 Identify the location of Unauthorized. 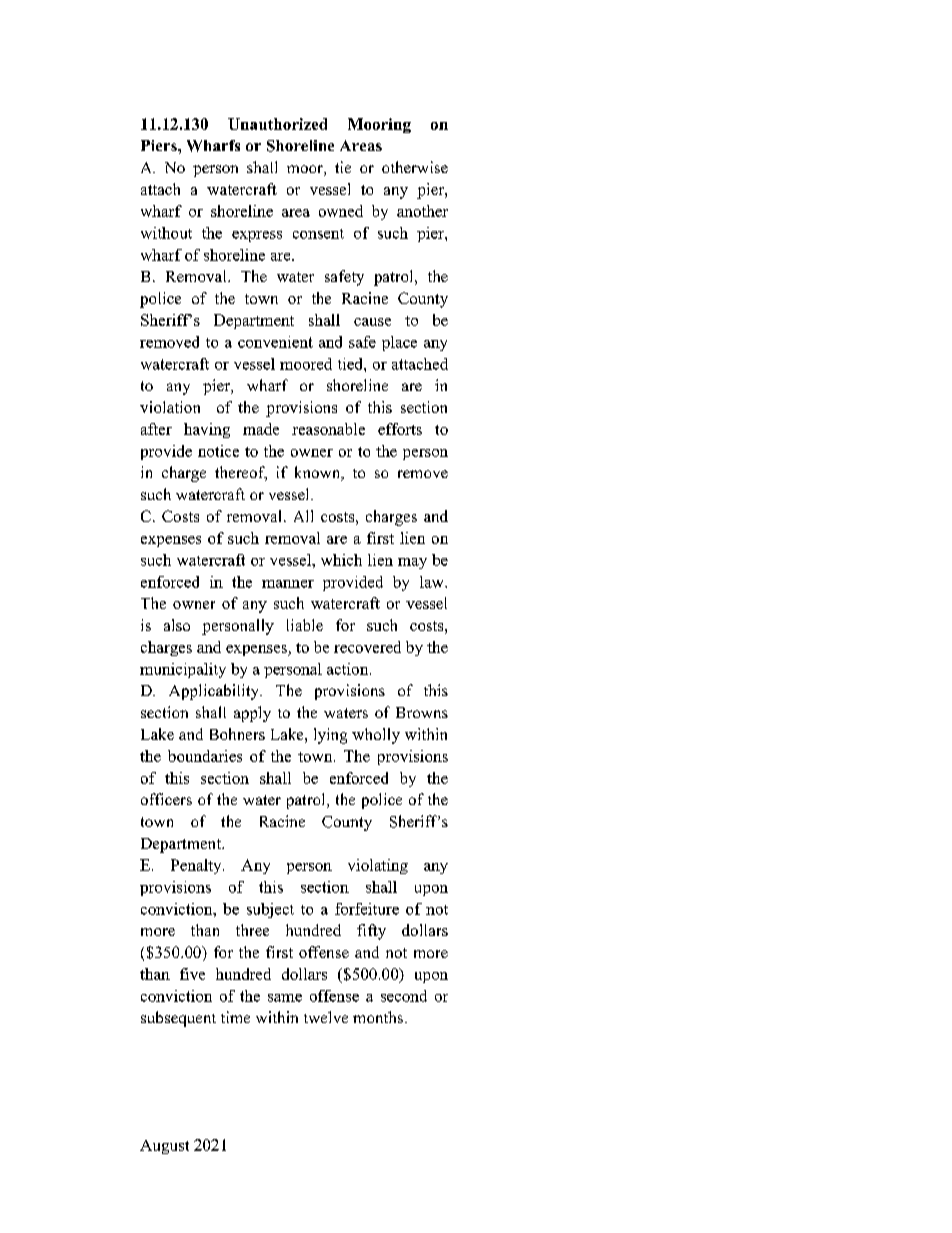
(277, 124).
